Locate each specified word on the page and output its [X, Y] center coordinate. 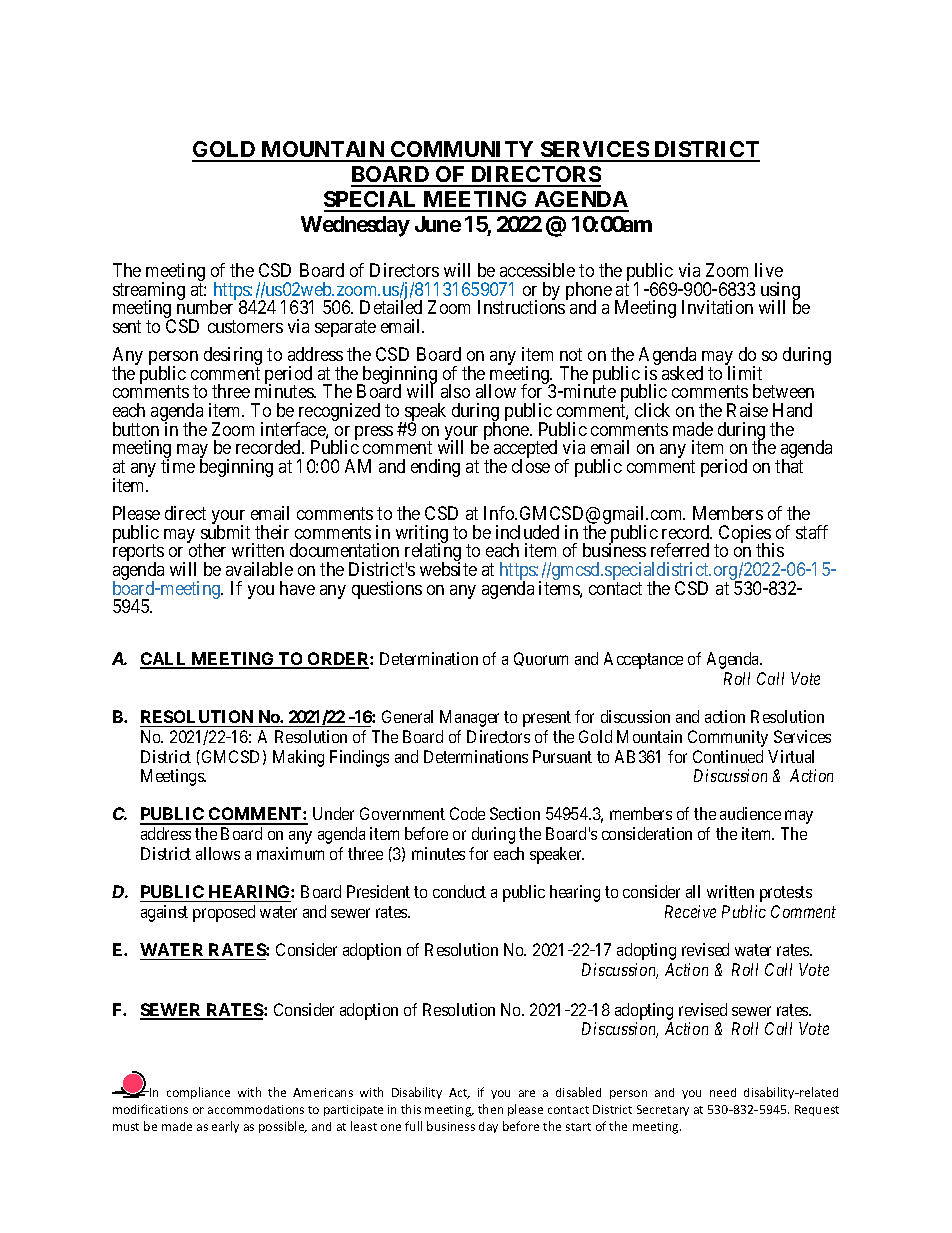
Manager [469, 718]
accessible [537, 270]
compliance [198, 1093]
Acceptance [643, 660]
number [205, 307]
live [769, 270]
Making [298, 758]
